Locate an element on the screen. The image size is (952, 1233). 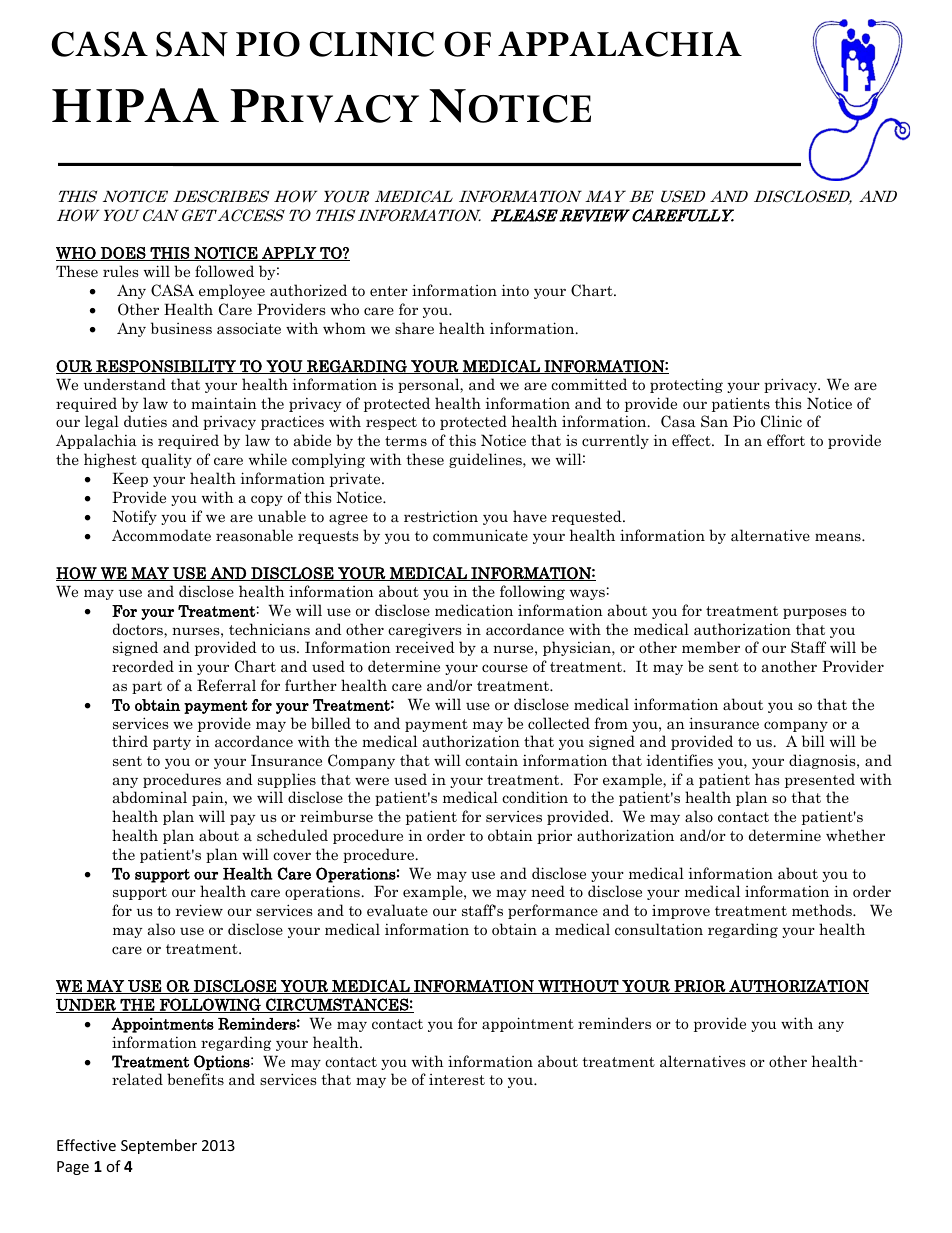
respect is located at coordinates (391, 423).
